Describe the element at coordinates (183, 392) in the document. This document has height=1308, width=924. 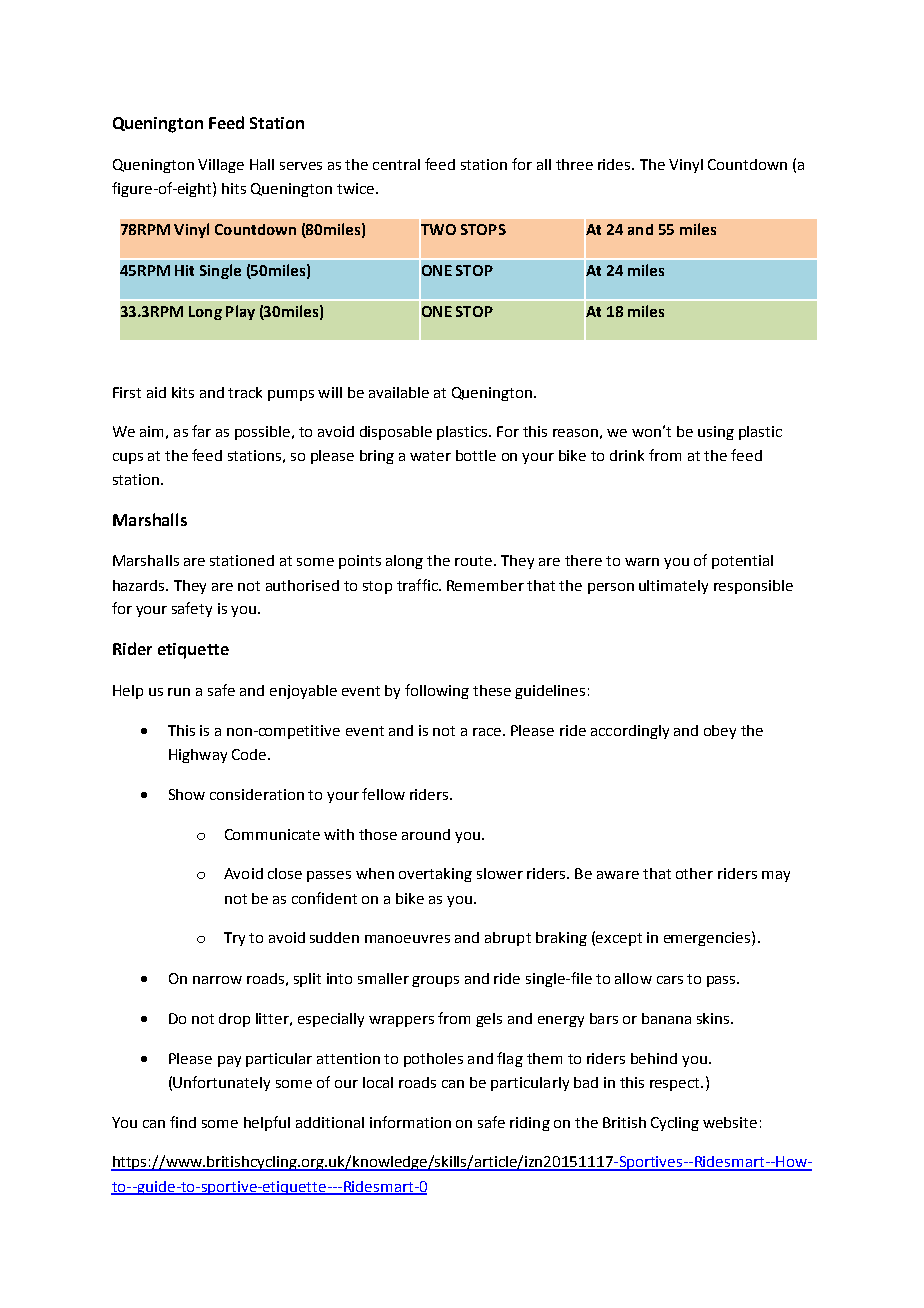
I see `kits` at that location.
